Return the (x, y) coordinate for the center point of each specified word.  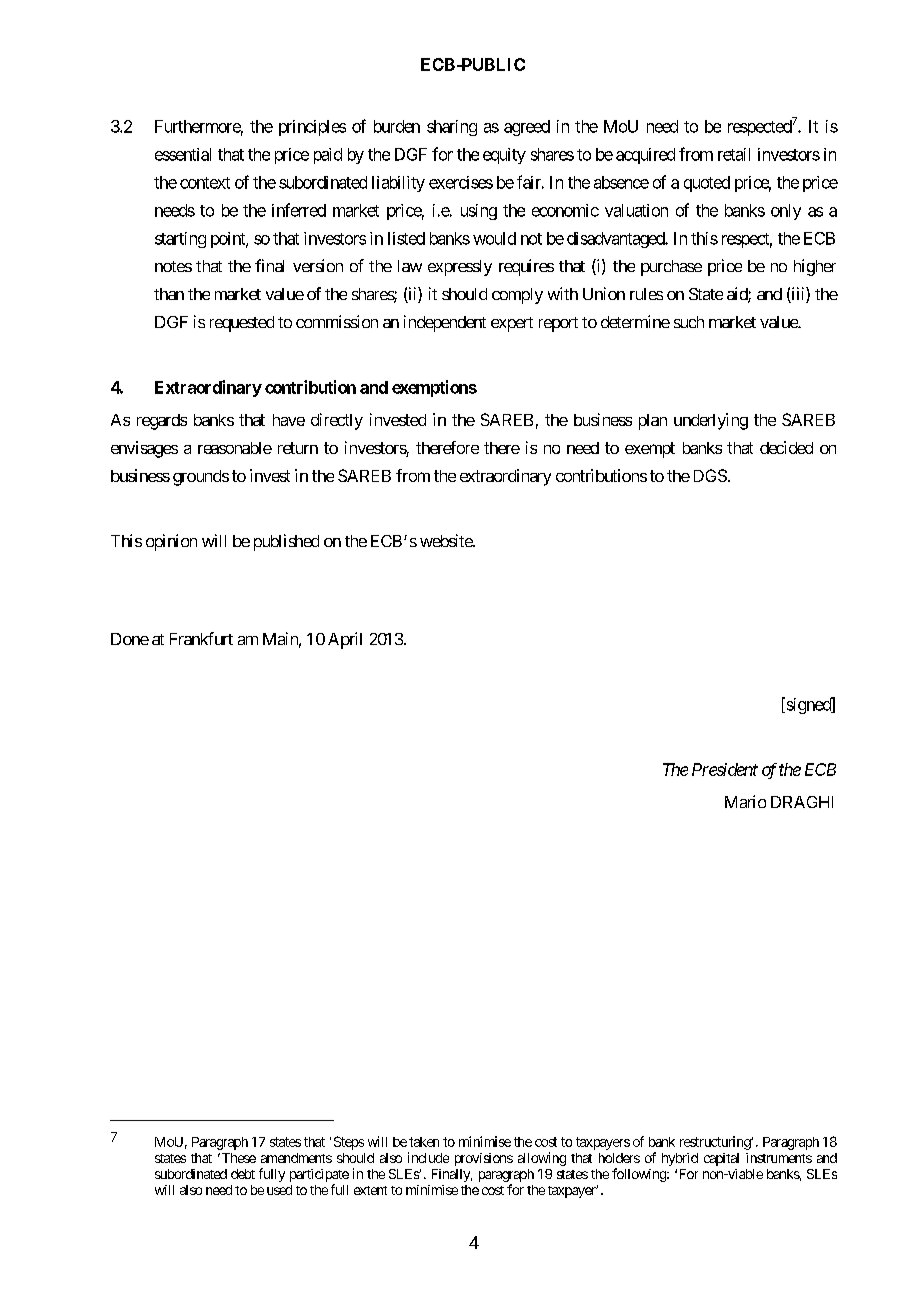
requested (242, 324)
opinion (171, 542)
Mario (745, 801)
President (725, 769)
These (237, 1158)
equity (504, 156)
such (689, 322)
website (447, 540)
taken (424, 1142)
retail (734, 154)
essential (183, 154)
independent (445, 323)
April (345, 640)
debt (243, 1174)
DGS (710, 475)
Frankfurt (201, 638)
